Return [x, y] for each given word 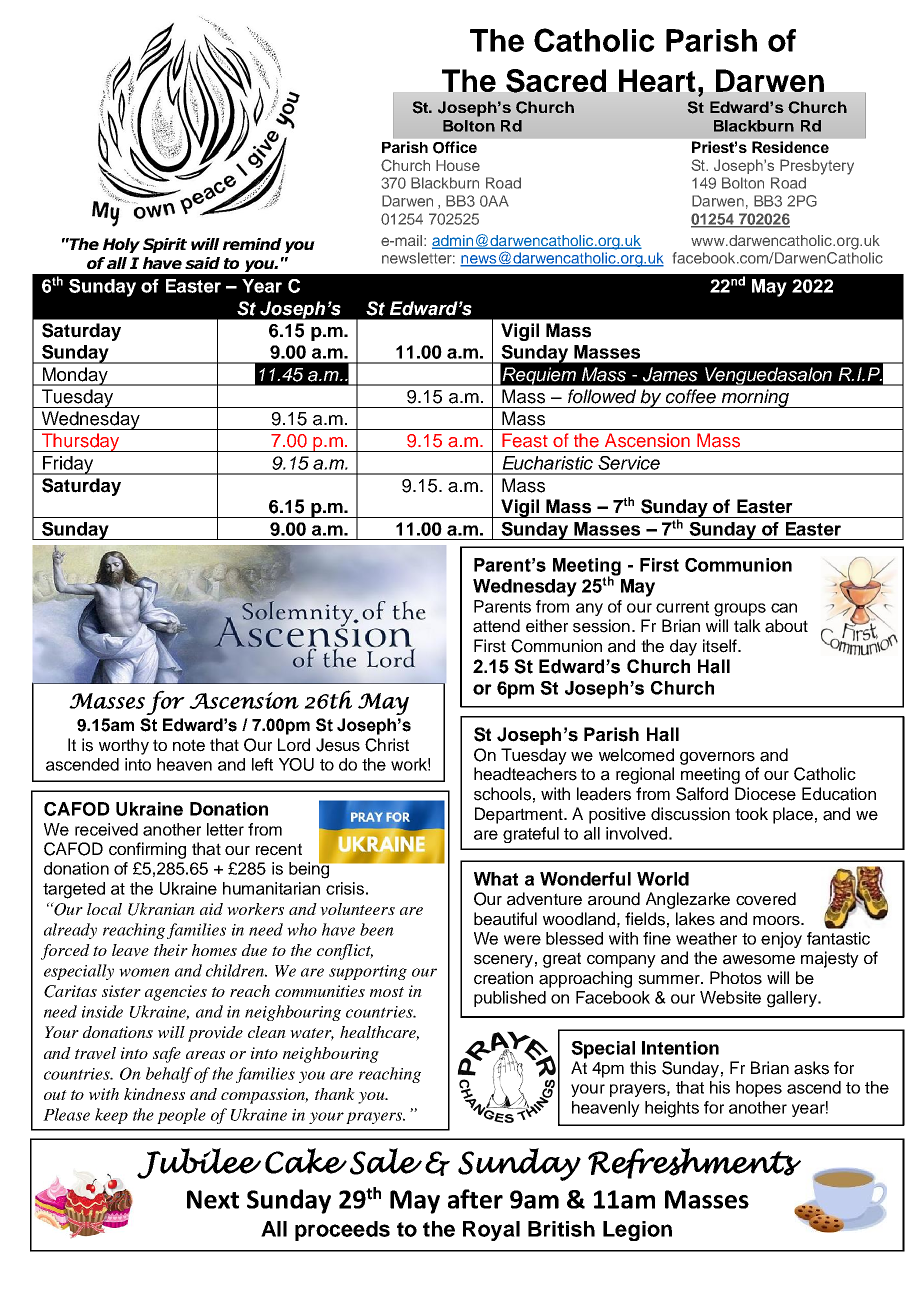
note [189, 745]
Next [213, 1199]
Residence [790, 147]
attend [496, 626]
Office [455, 147]
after [475, 1199]
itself [721, 646]
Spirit [165, 245]
